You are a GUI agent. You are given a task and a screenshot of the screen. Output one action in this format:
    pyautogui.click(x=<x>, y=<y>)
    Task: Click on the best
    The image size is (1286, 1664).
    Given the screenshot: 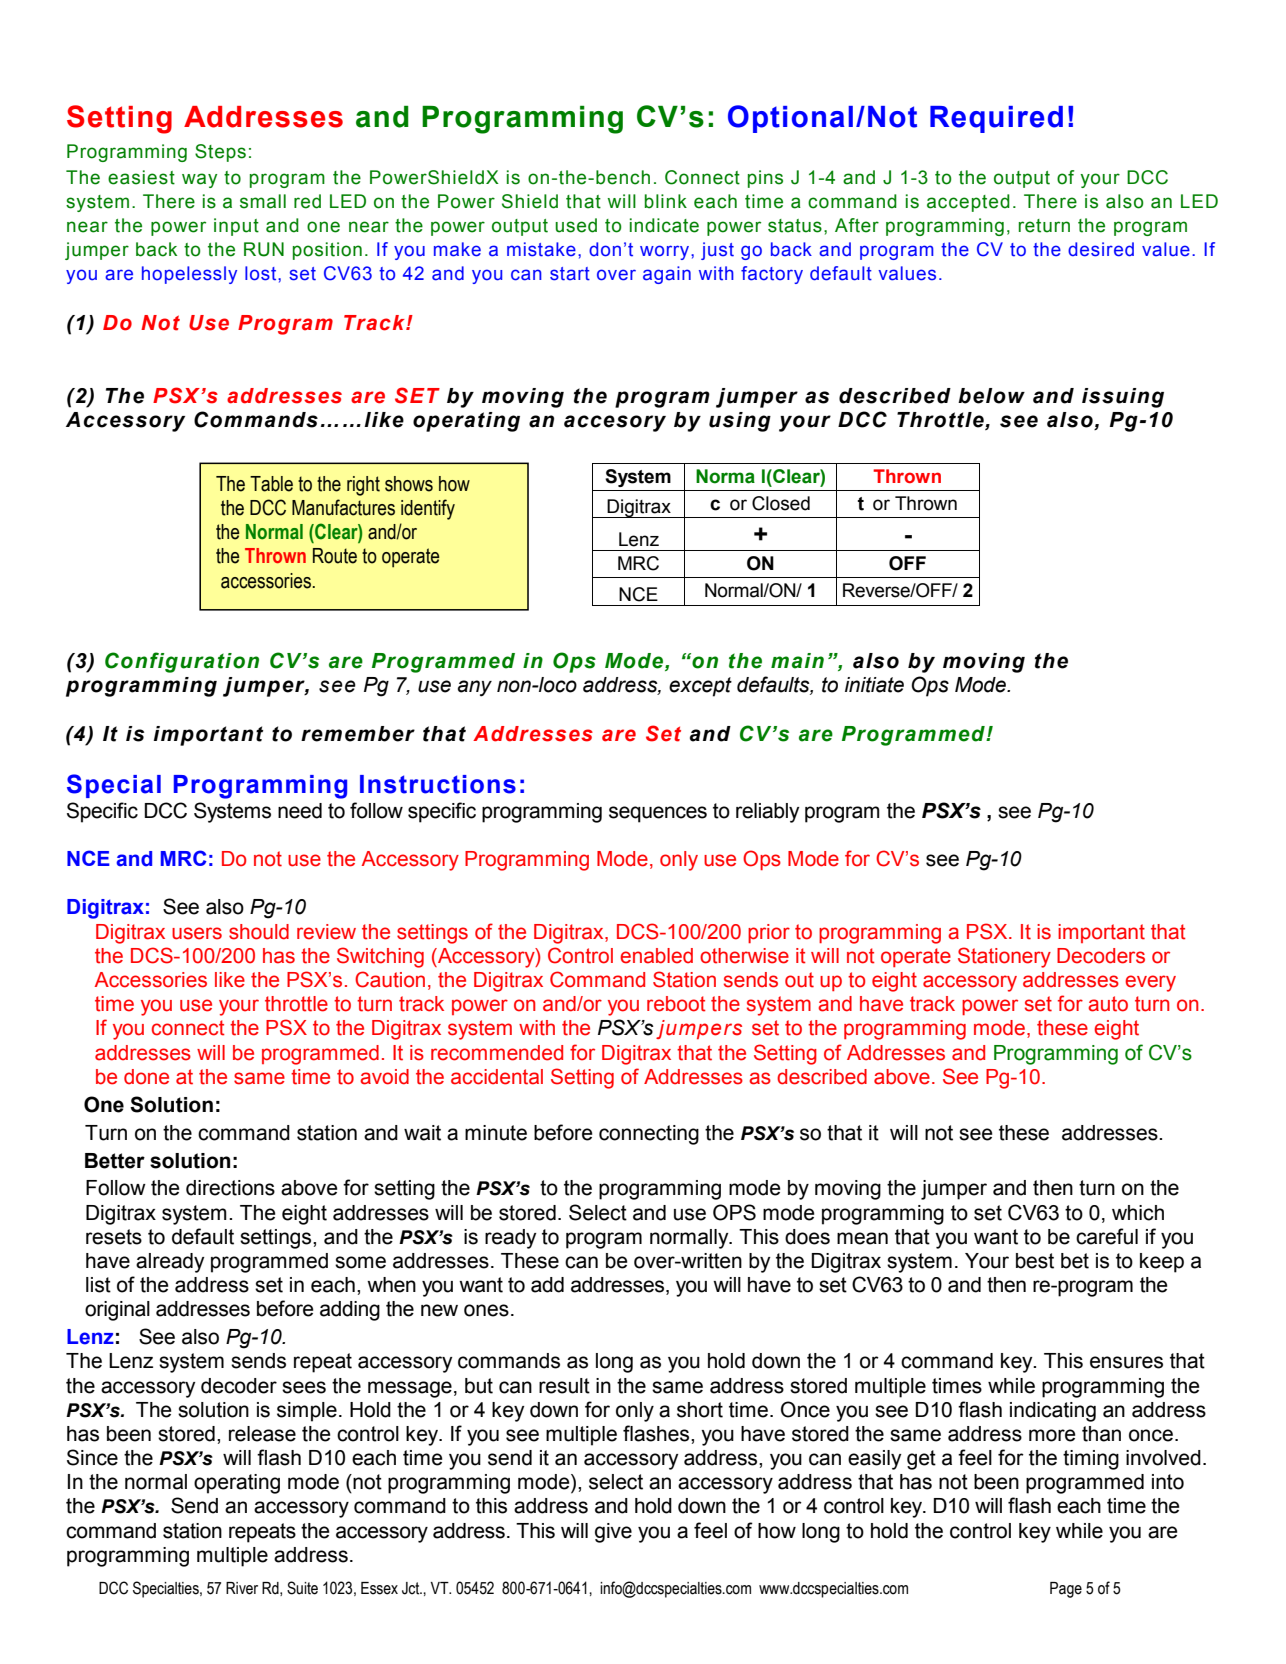 What is the action you would take?
    pyautogui.click(x=1035, y=1261)
